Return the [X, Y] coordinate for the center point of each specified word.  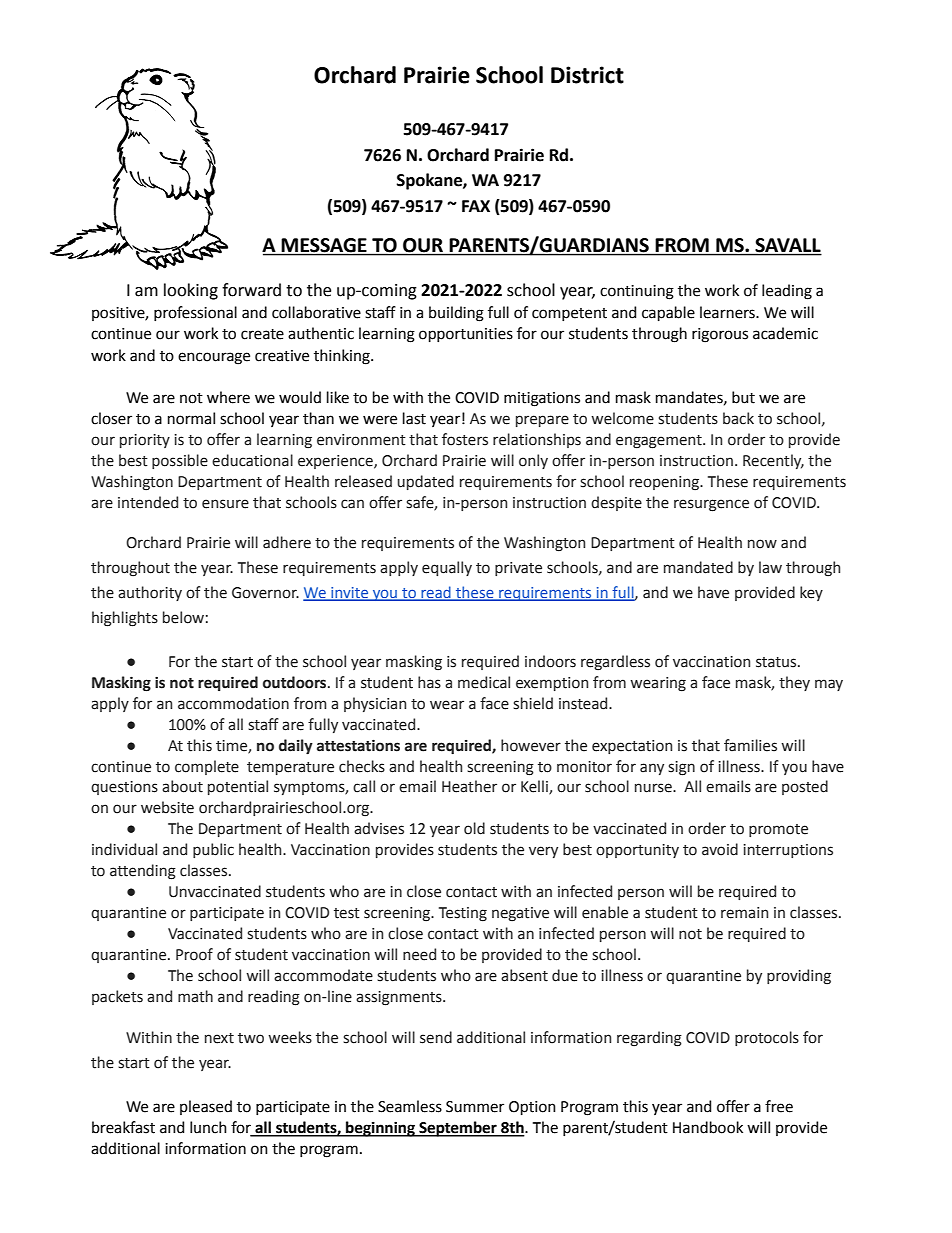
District [587, 75]
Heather [469, 786]
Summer [475, 1107]
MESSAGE [324, 246]
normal [191, 418]
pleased [206, 1107]
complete [207, 767]
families [750, 745]
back [738, 418]
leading [787, 292]
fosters [465, 439]
